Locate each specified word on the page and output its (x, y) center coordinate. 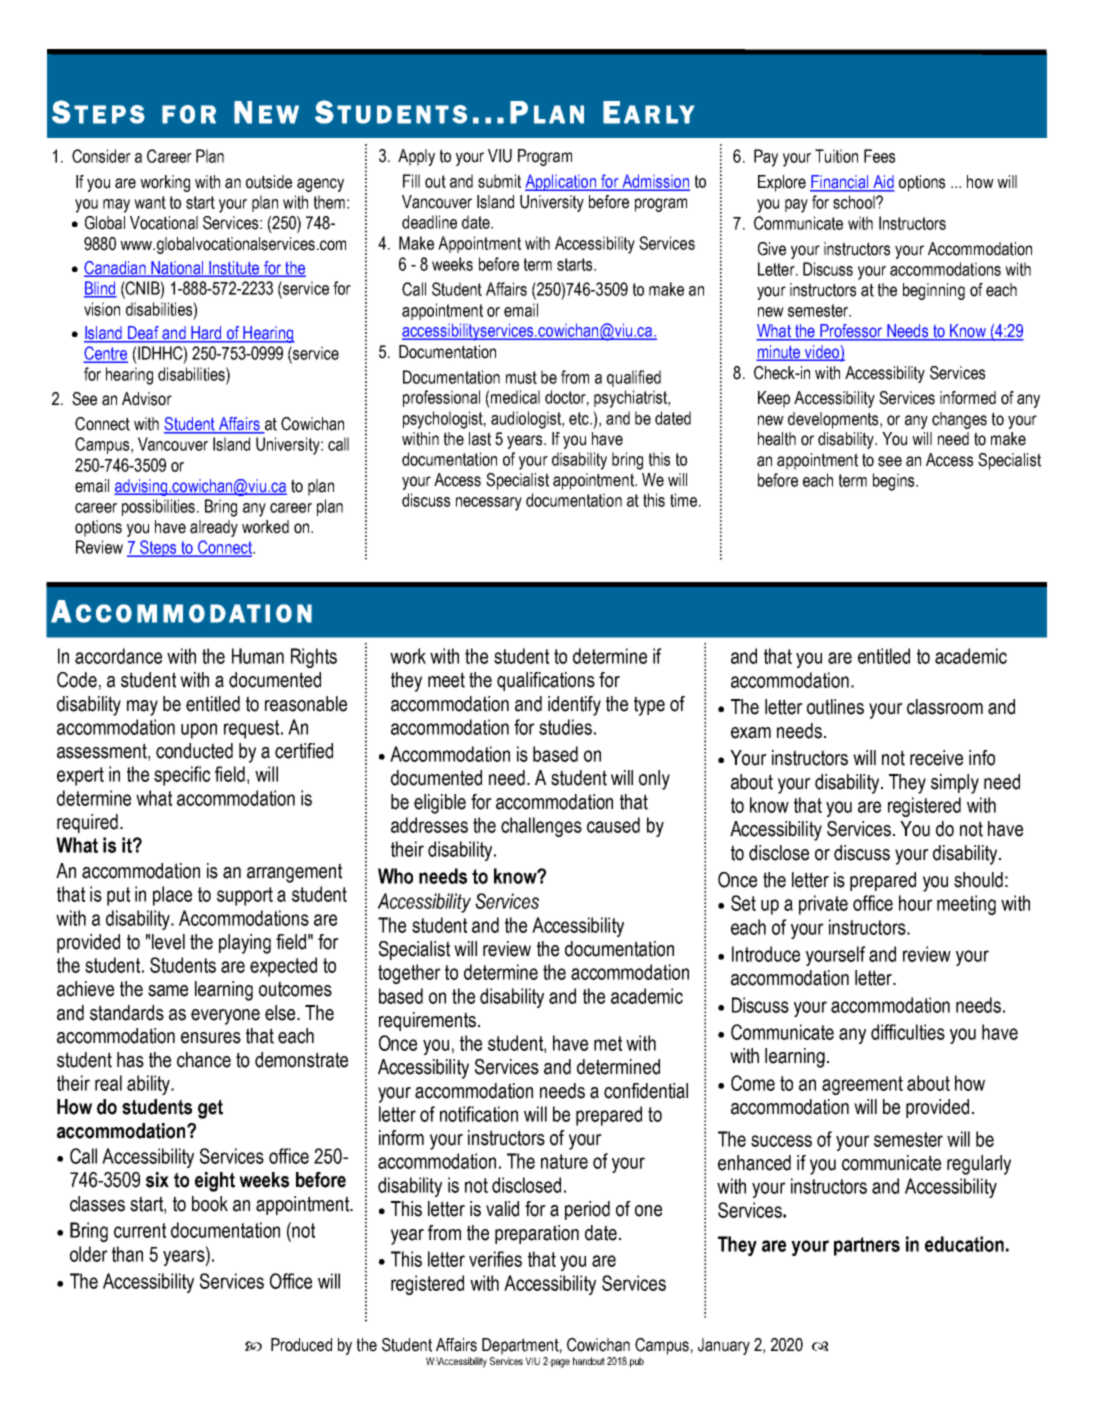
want (150, 202)
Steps (158, 548)
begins (895, 482)
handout (589, 1361)
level (168, 942)
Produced (301, 1345)
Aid (883, 183)
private (823, 905)
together (409, 974)
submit (499, 181)
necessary (489, 504)
